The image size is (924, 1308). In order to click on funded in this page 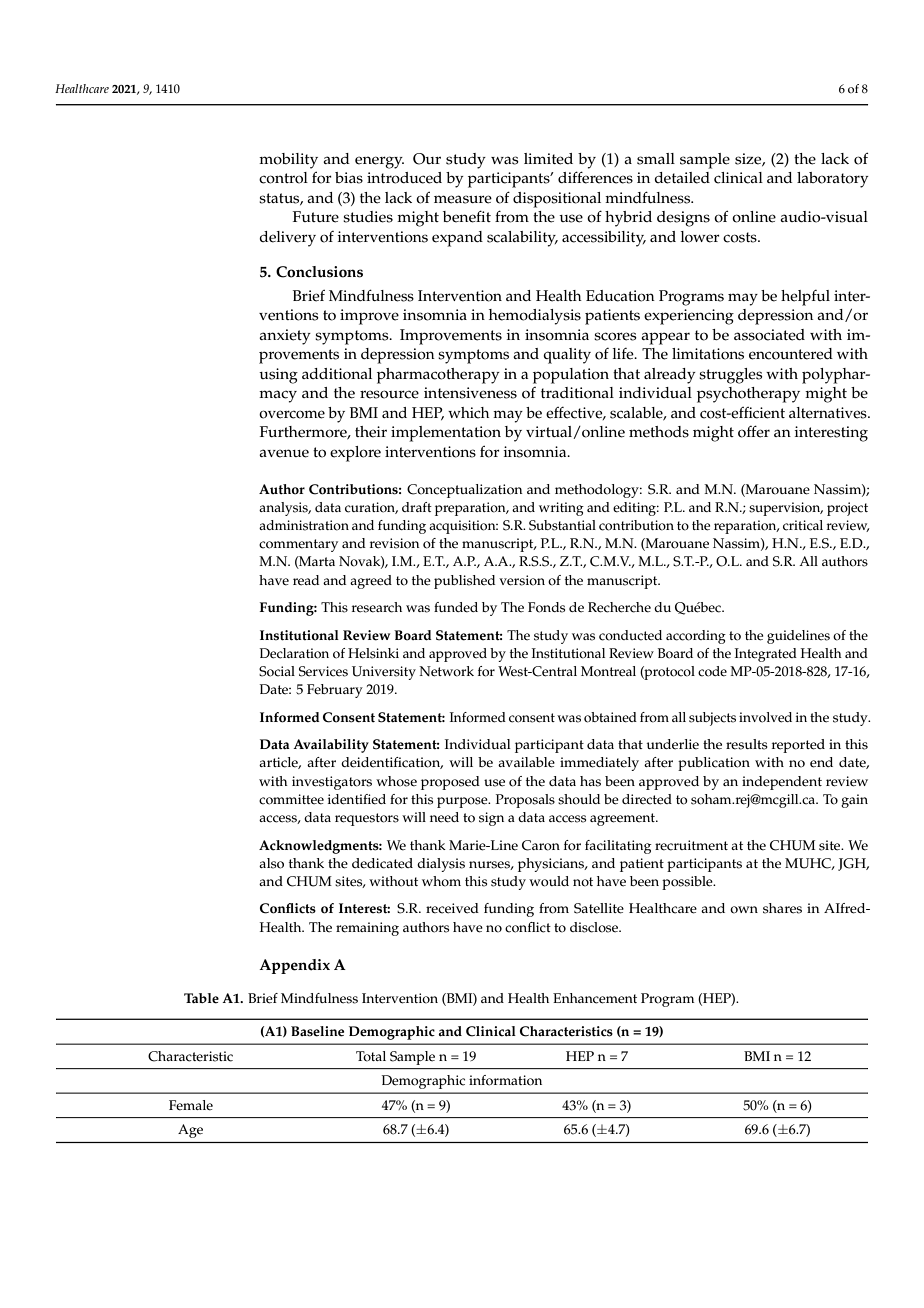, I will do `click(456, 607)`.
